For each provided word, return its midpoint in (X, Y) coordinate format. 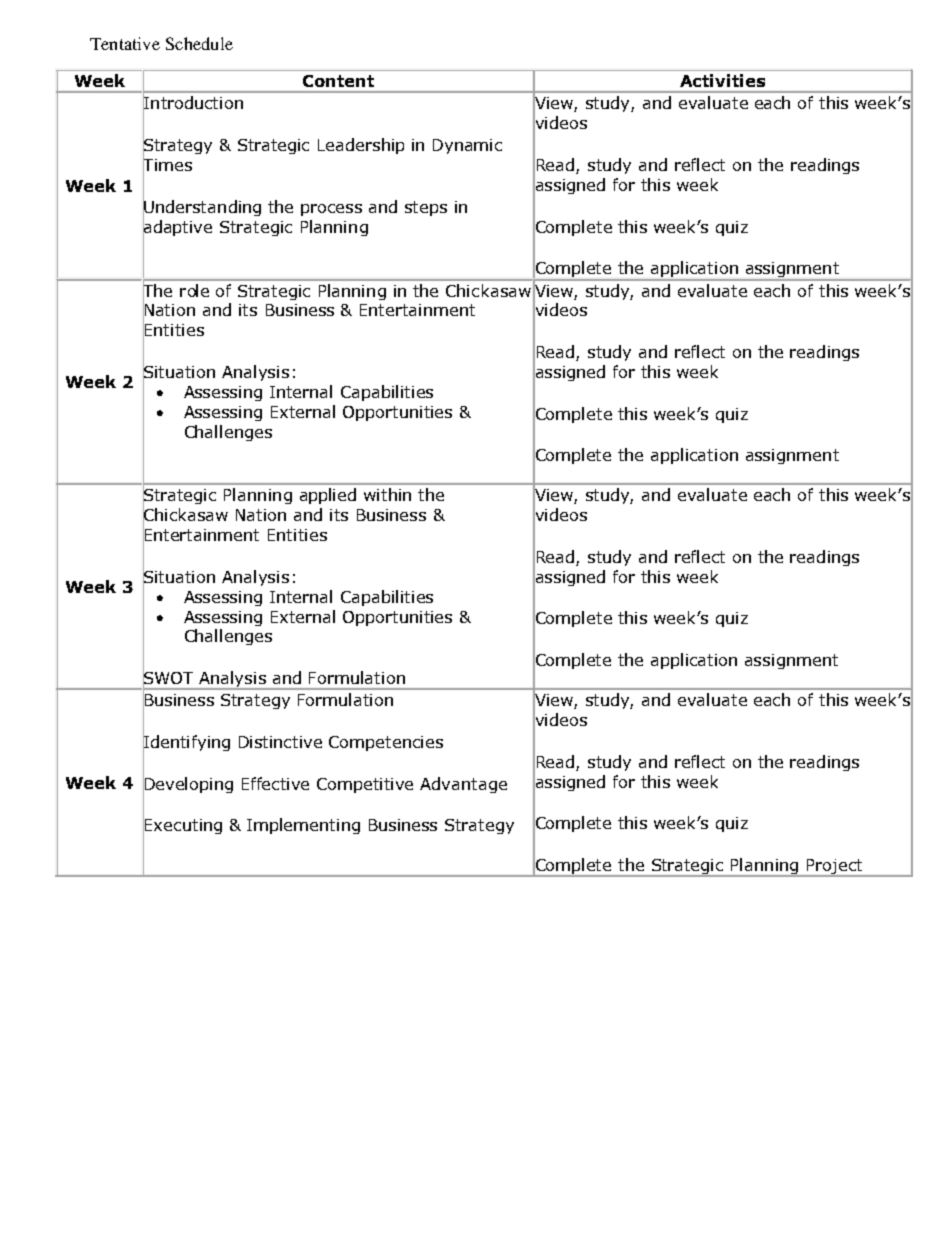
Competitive (365, 785)
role (194, 290)
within (387, 494)
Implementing (303, 826)
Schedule (199, 43)
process (331, 210)
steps (426, 208)
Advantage (463, 785)
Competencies (386, 743)
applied (328, 496)
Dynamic (467, 146)
